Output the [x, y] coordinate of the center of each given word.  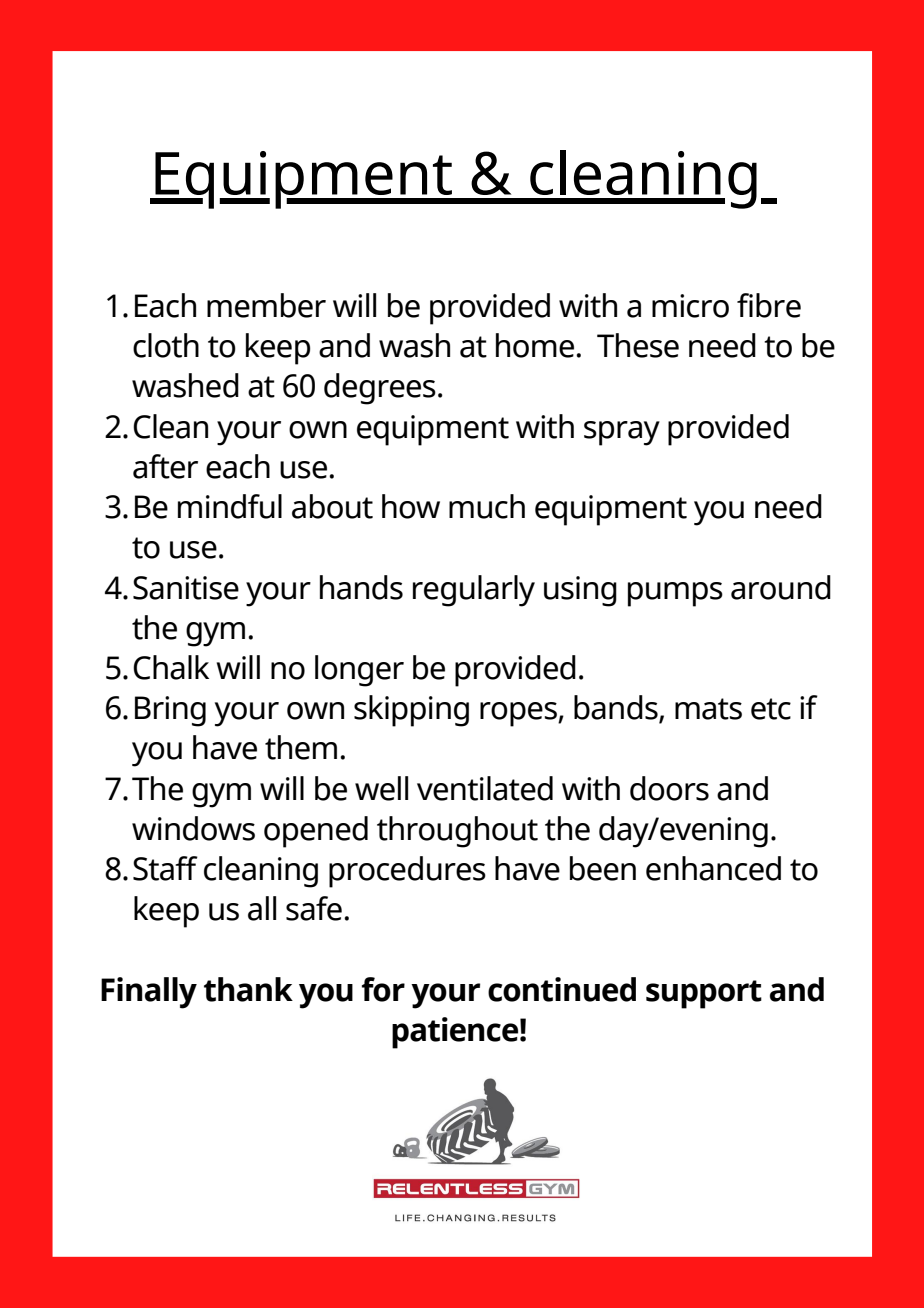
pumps [675, 594]
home [536, 345]
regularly [474, 591]
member [266, 305]
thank [248, 989]
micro [690, 306]
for [383, 989]
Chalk [171, 667]
